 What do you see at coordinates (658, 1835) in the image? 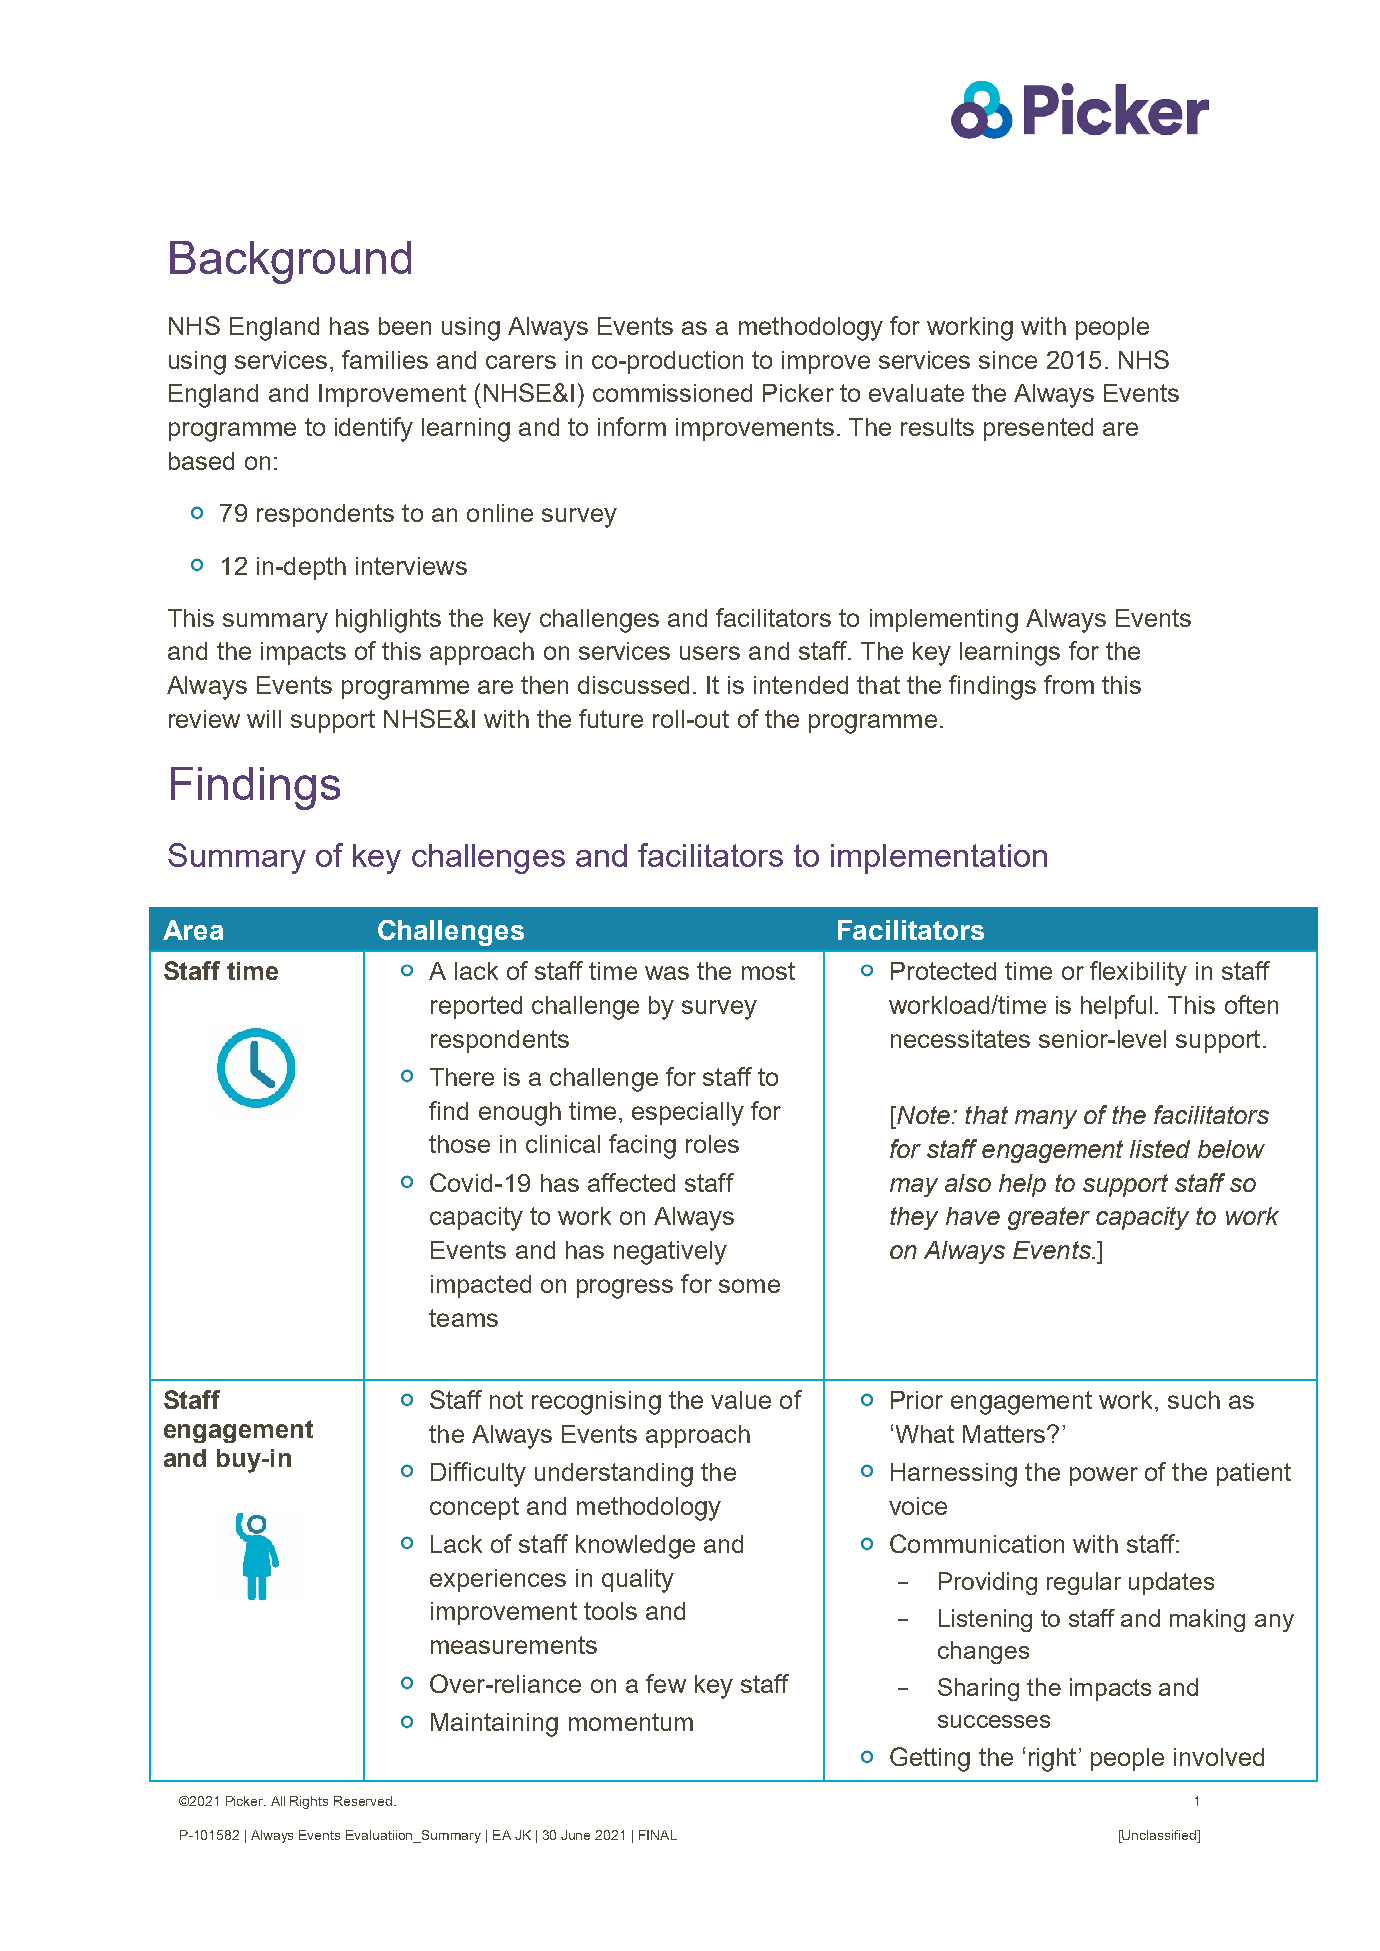
I see `FINAL` at bounding box center [658, 1835].
